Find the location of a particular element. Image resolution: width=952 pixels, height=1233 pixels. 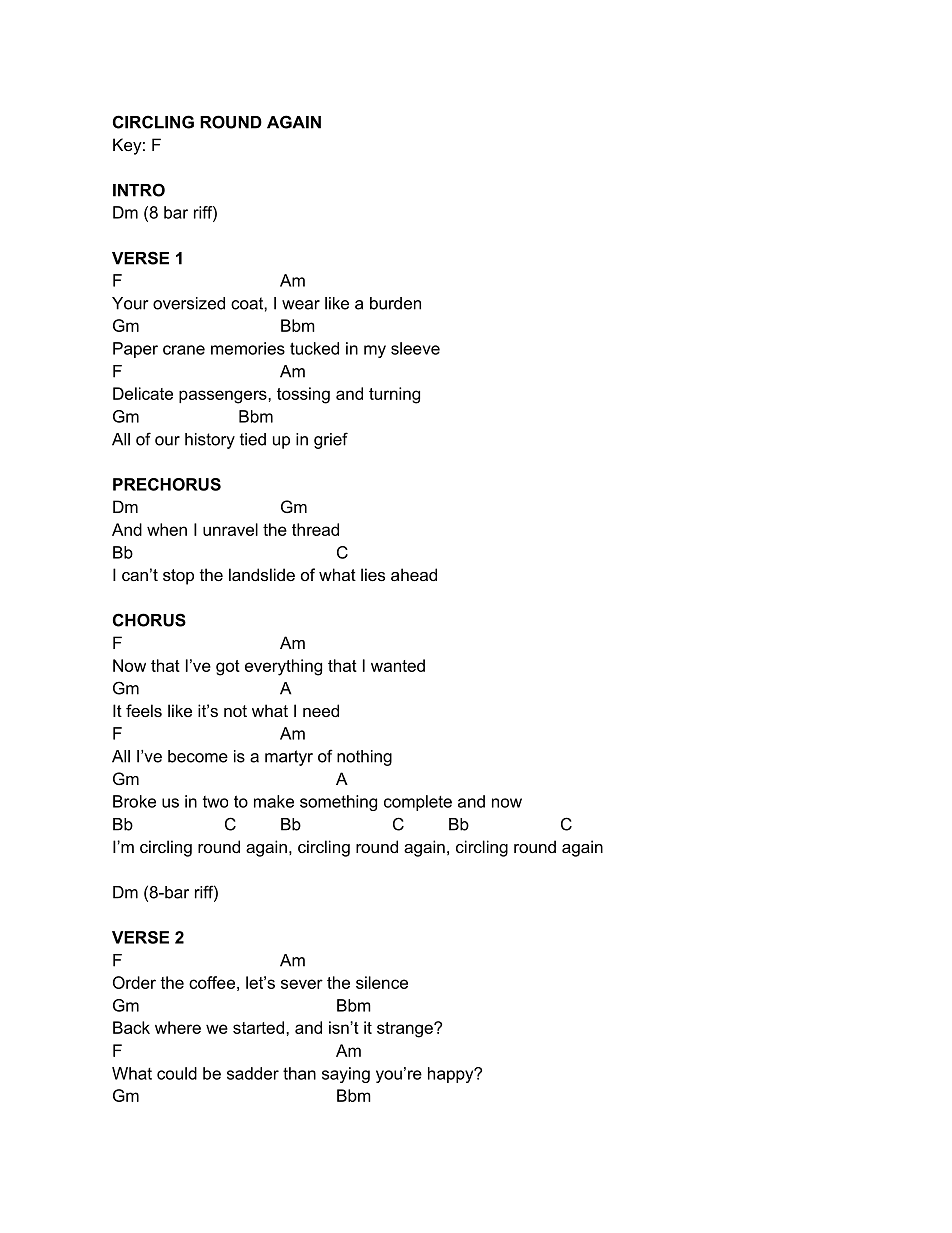

INTRO is located at coordinates (139, 190).
